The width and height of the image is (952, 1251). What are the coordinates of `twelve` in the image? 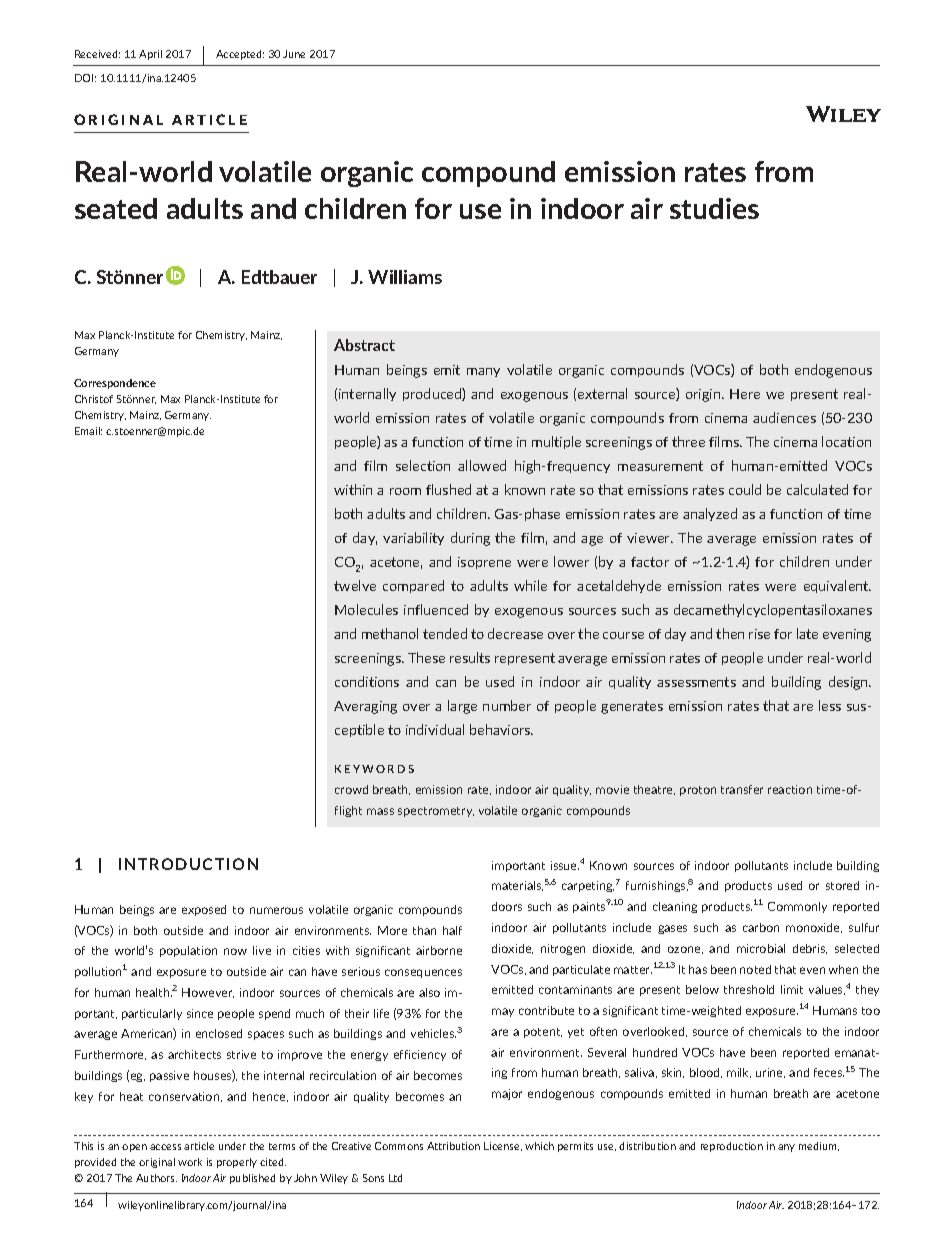 It's located at (355, 585).
